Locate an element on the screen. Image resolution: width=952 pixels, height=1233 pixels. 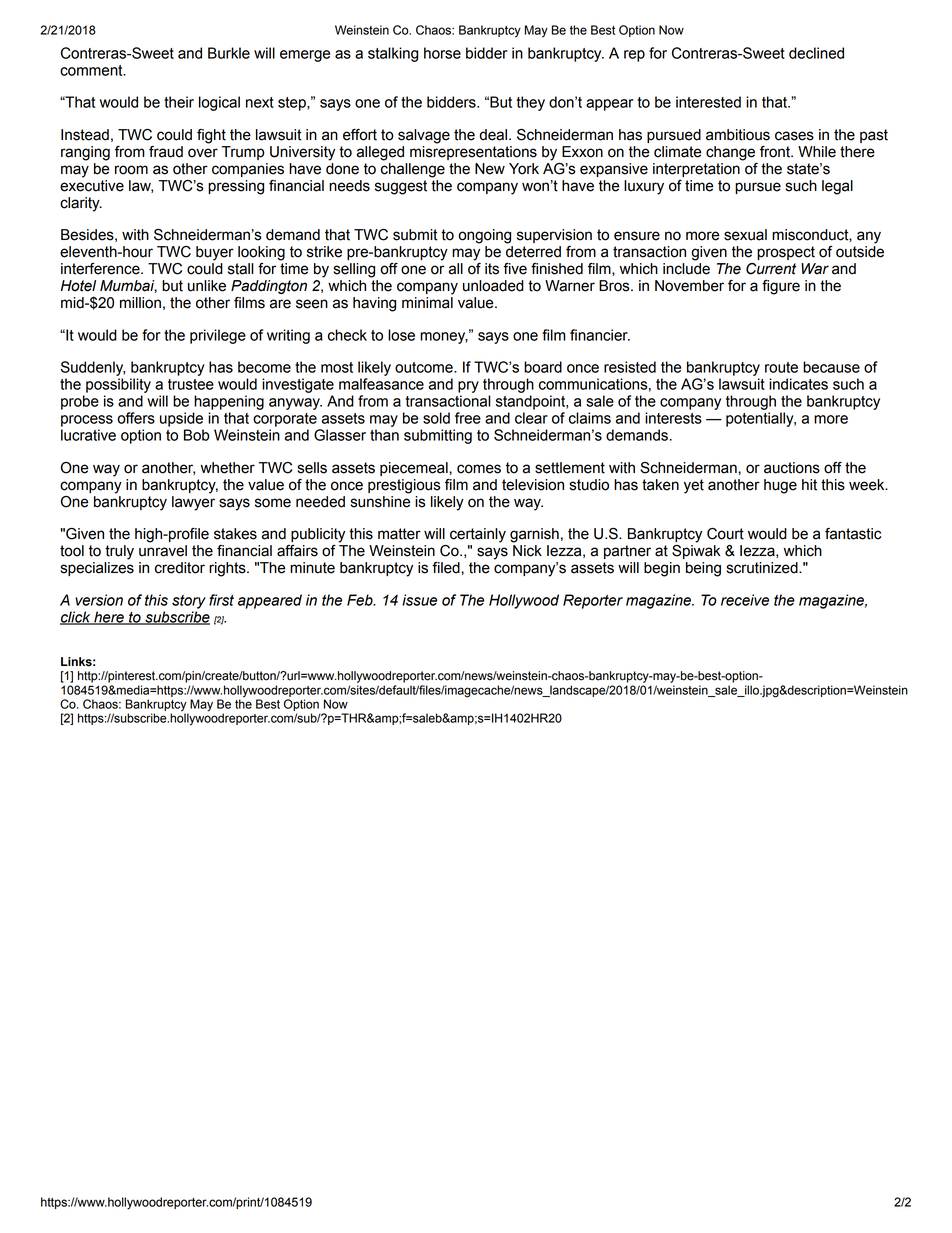
money is located at coordinates (444, 338).
